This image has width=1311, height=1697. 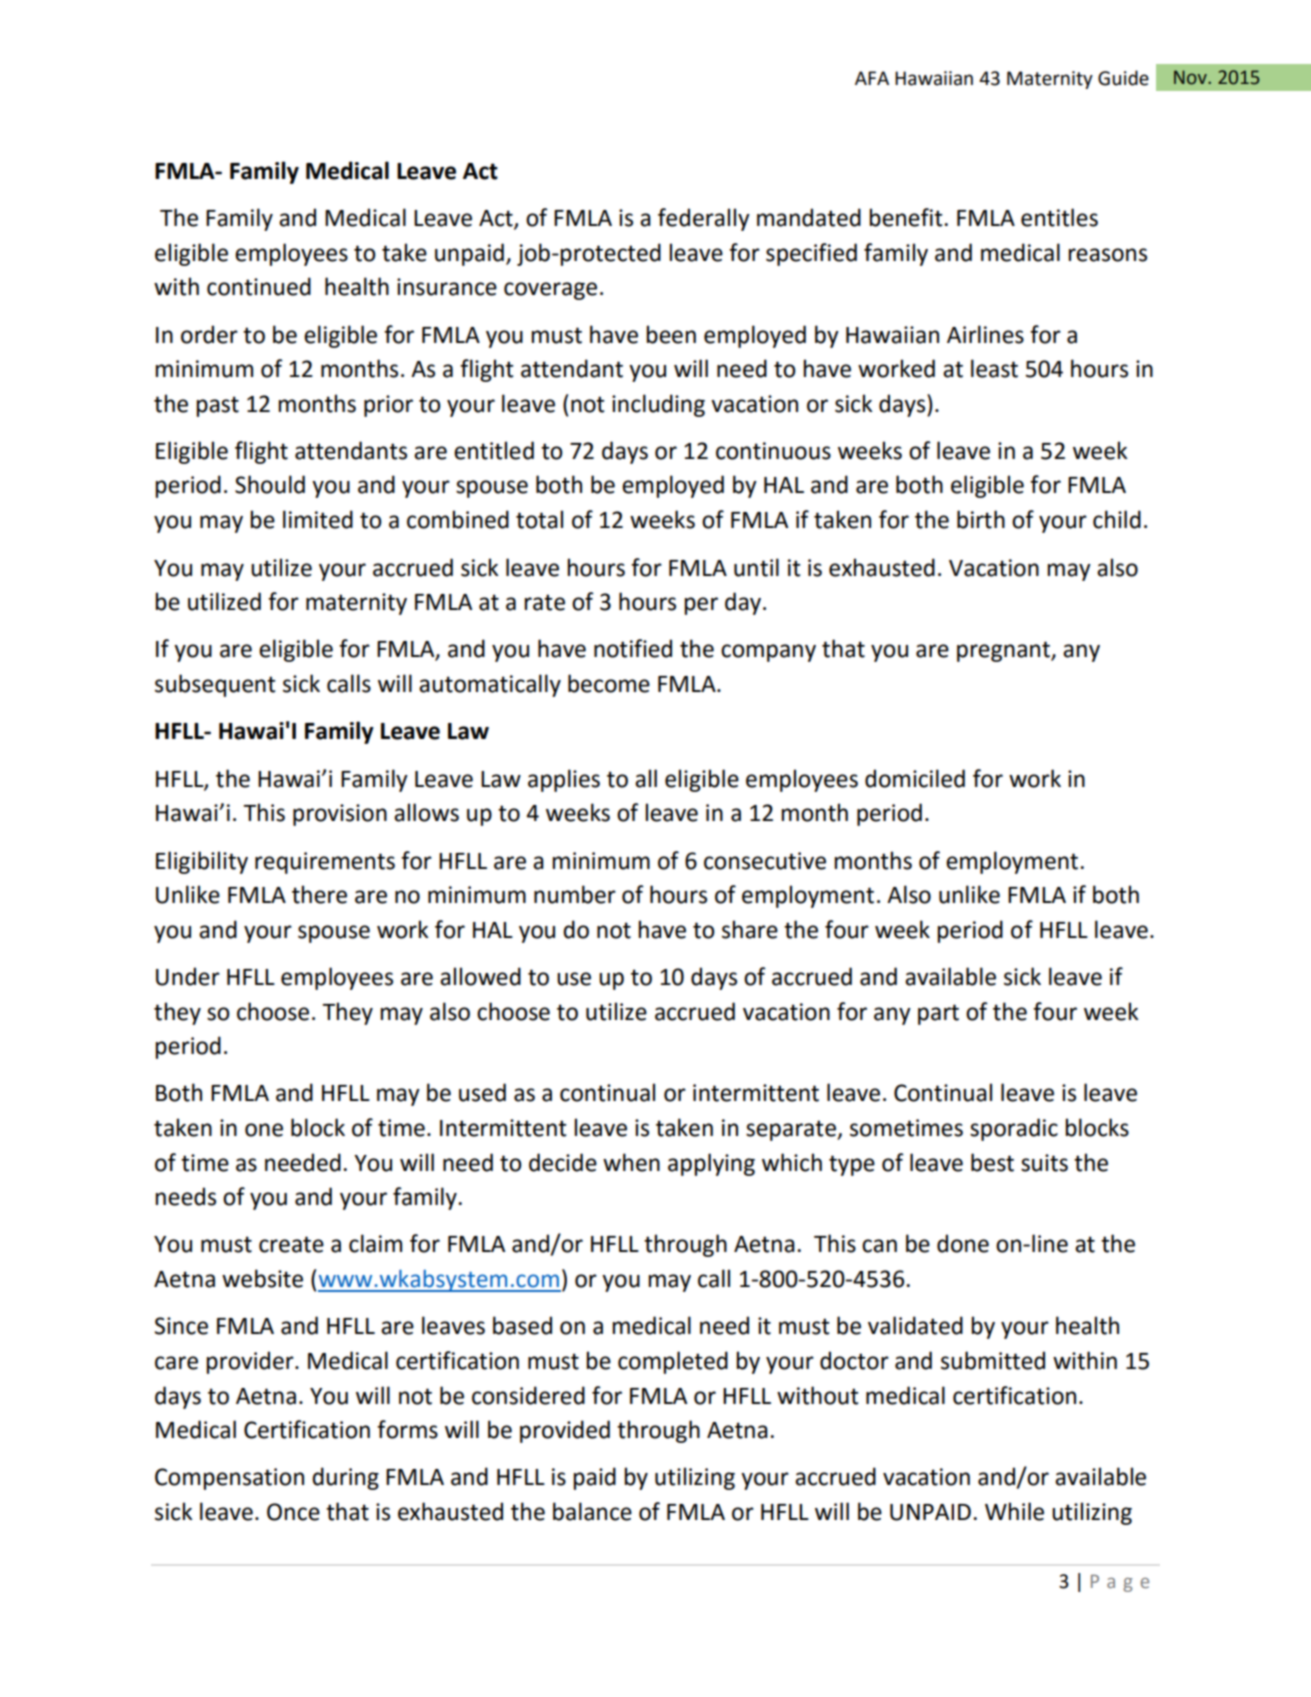 What do you see at coordinates (188, 976) in the image?
I see `Under` at bounding box center [188, 976].
